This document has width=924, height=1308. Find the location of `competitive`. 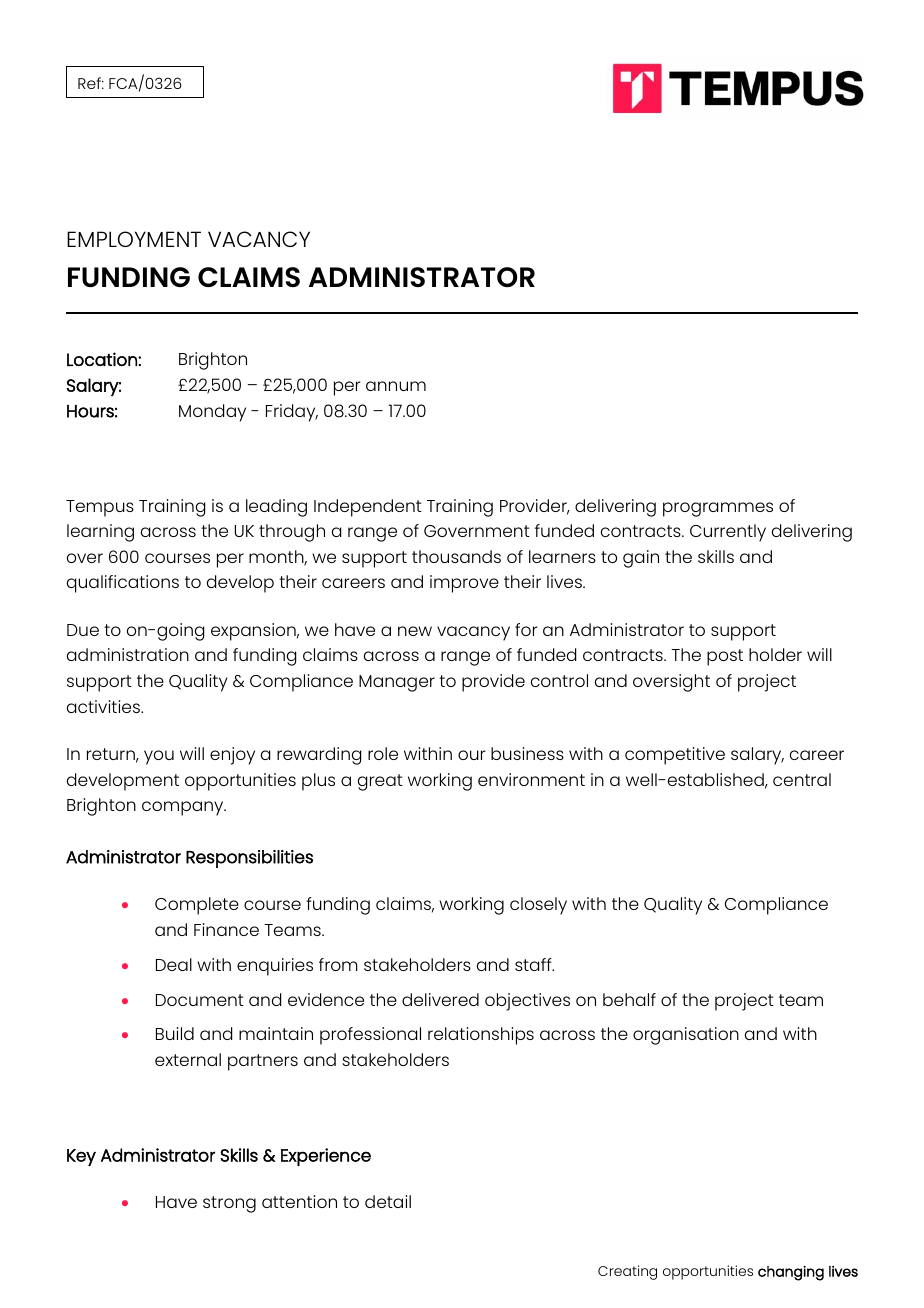

competitive is located at coordinates (675, 756).
